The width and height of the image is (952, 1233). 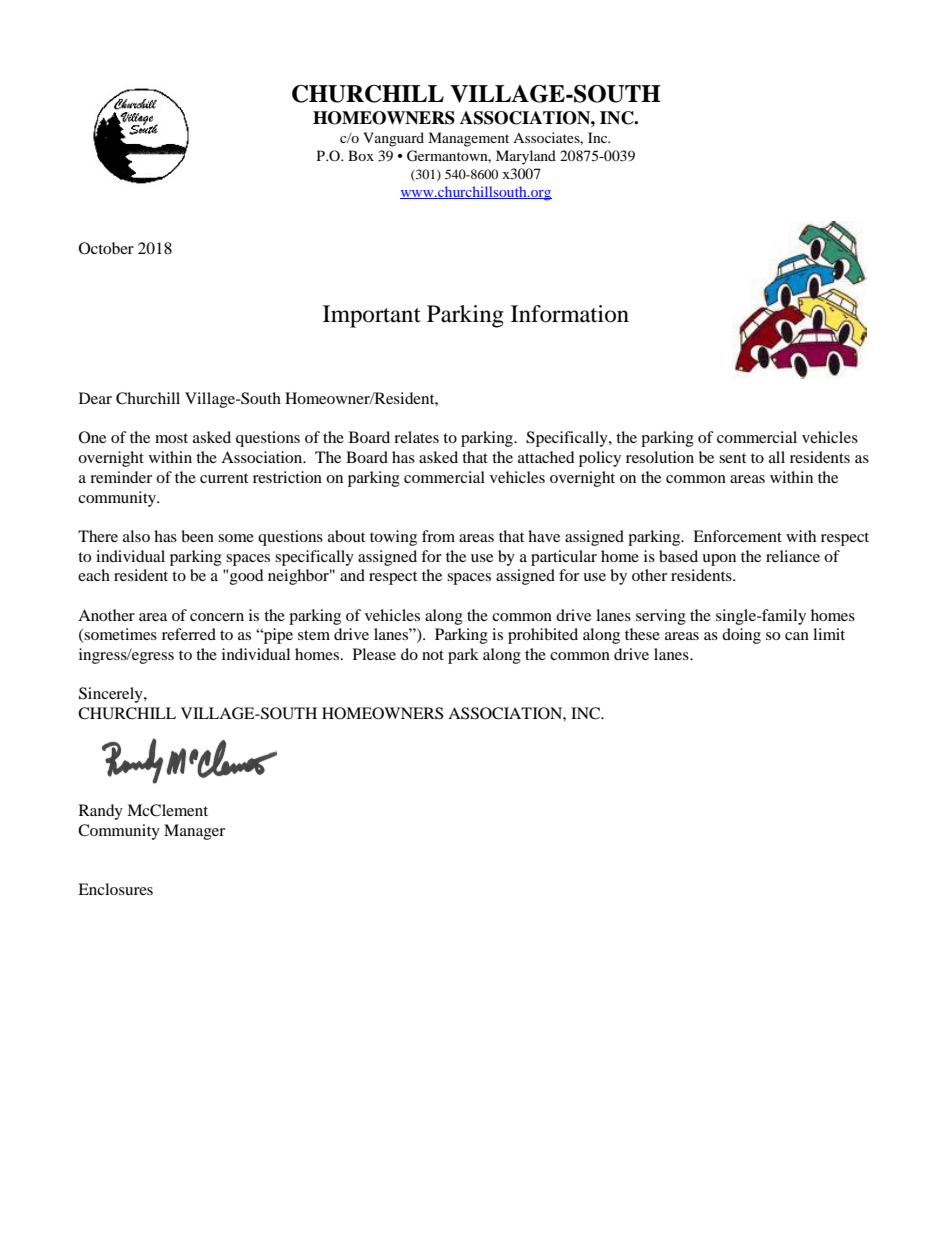 What do you see at coordinates (372, 316) in the image?
I see `Important` at bounding box center [372, 316].
